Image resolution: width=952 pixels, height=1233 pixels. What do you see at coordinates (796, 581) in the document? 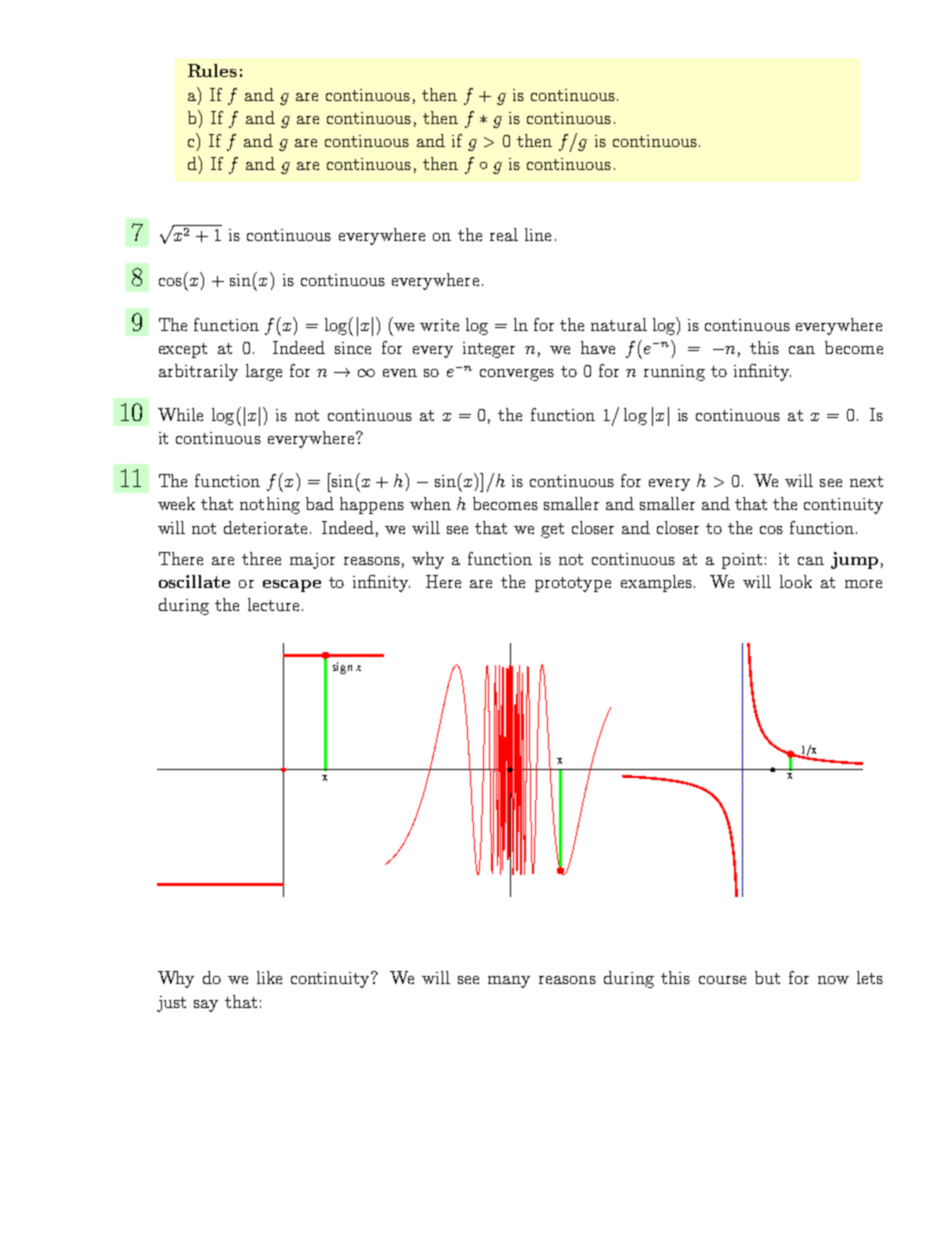
I see `look` at bounding box center [796, 581].
